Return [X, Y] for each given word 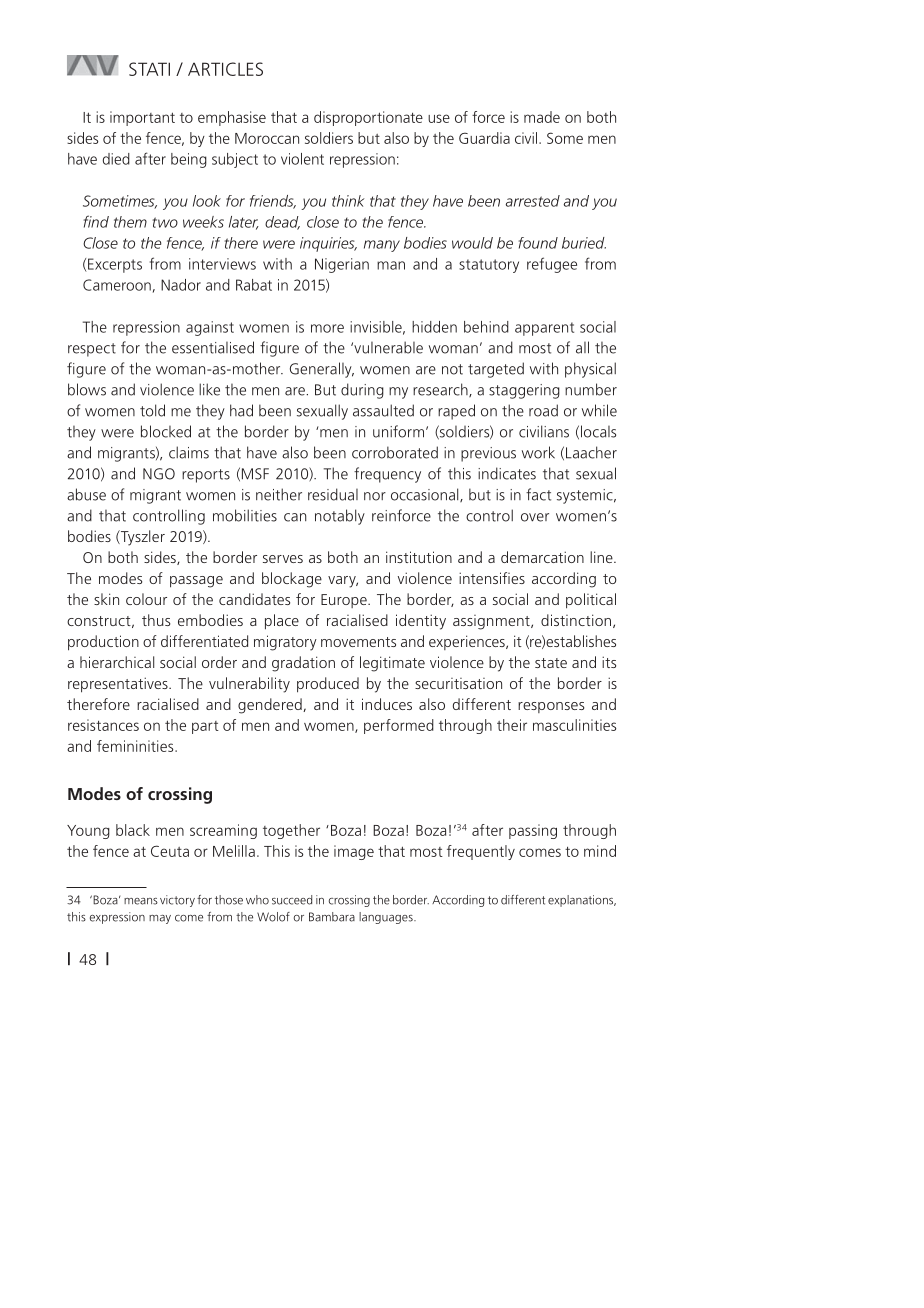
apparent [544, 329]
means [141, 901]
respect [92, 350]
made [542, 117]
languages [387, 918]
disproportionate [368, 118]
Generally [322, 370]
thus [156, 620]
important [142, 118]
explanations [582, 901]
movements [358, 642]
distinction [577, 621]
